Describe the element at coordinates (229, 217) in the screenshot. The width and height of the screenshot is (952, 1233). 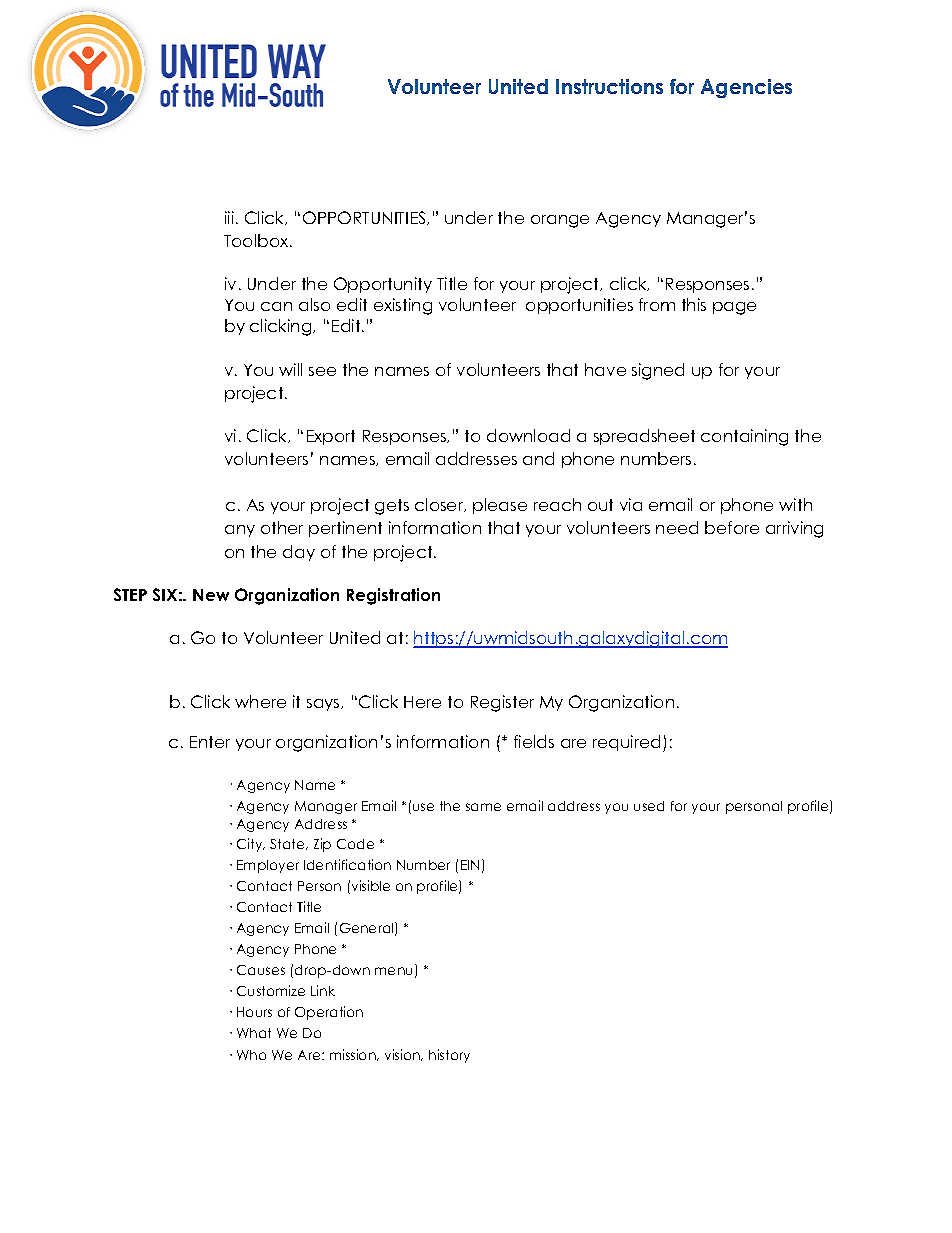
I see `iii` at that location.
